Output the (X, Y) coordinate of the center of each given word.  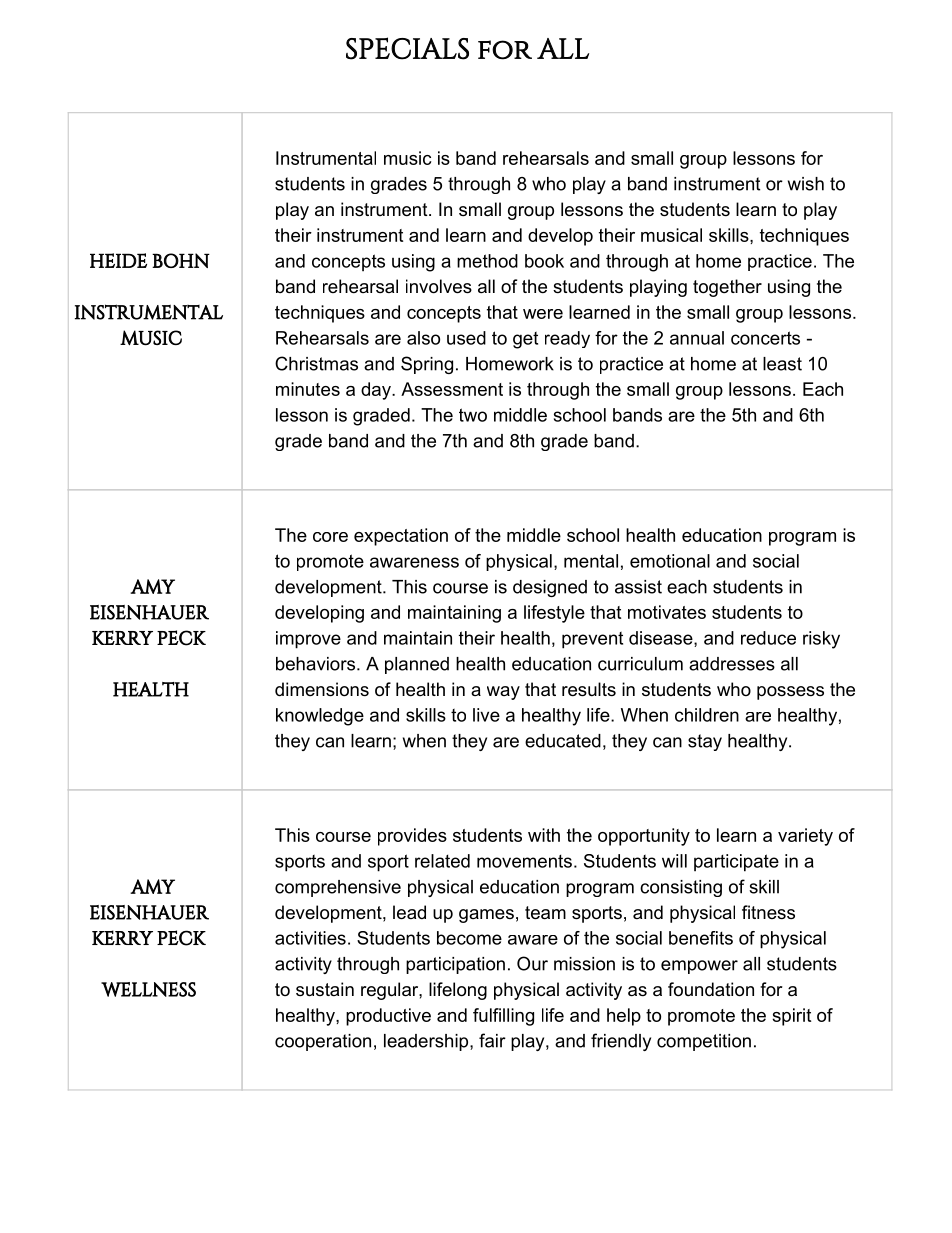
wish (806, 184)
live (486, 715)
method (487, 261)
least (782, 364)
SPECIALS (407, 48)
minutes (308, 389)
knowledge (320, 717)
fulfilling (503, 1017)
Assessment (452, 389)
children (707, 715)
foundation (711, 989)
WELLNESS (148, 989)
